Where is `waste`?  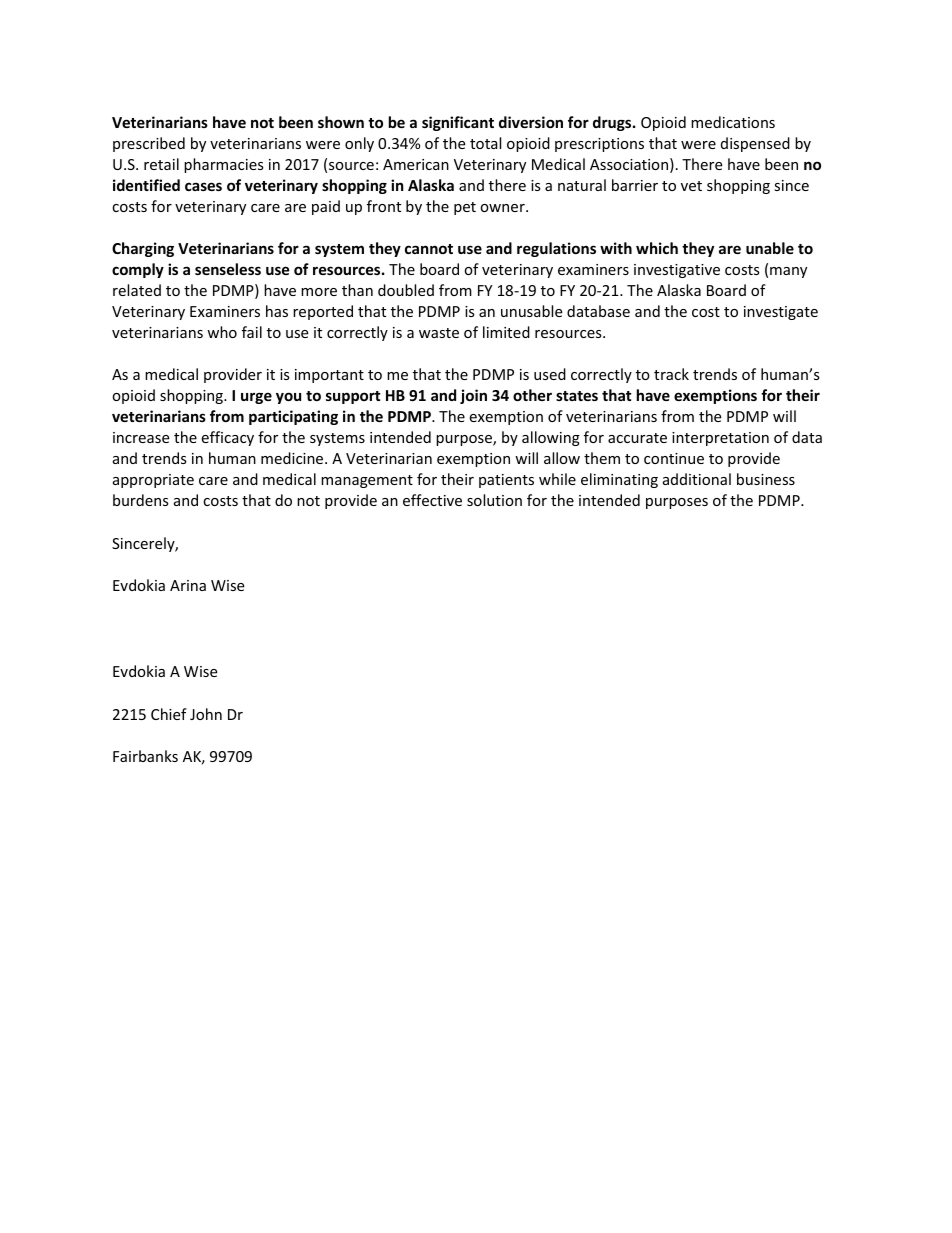
waste is located at coordinates (439, 333).
